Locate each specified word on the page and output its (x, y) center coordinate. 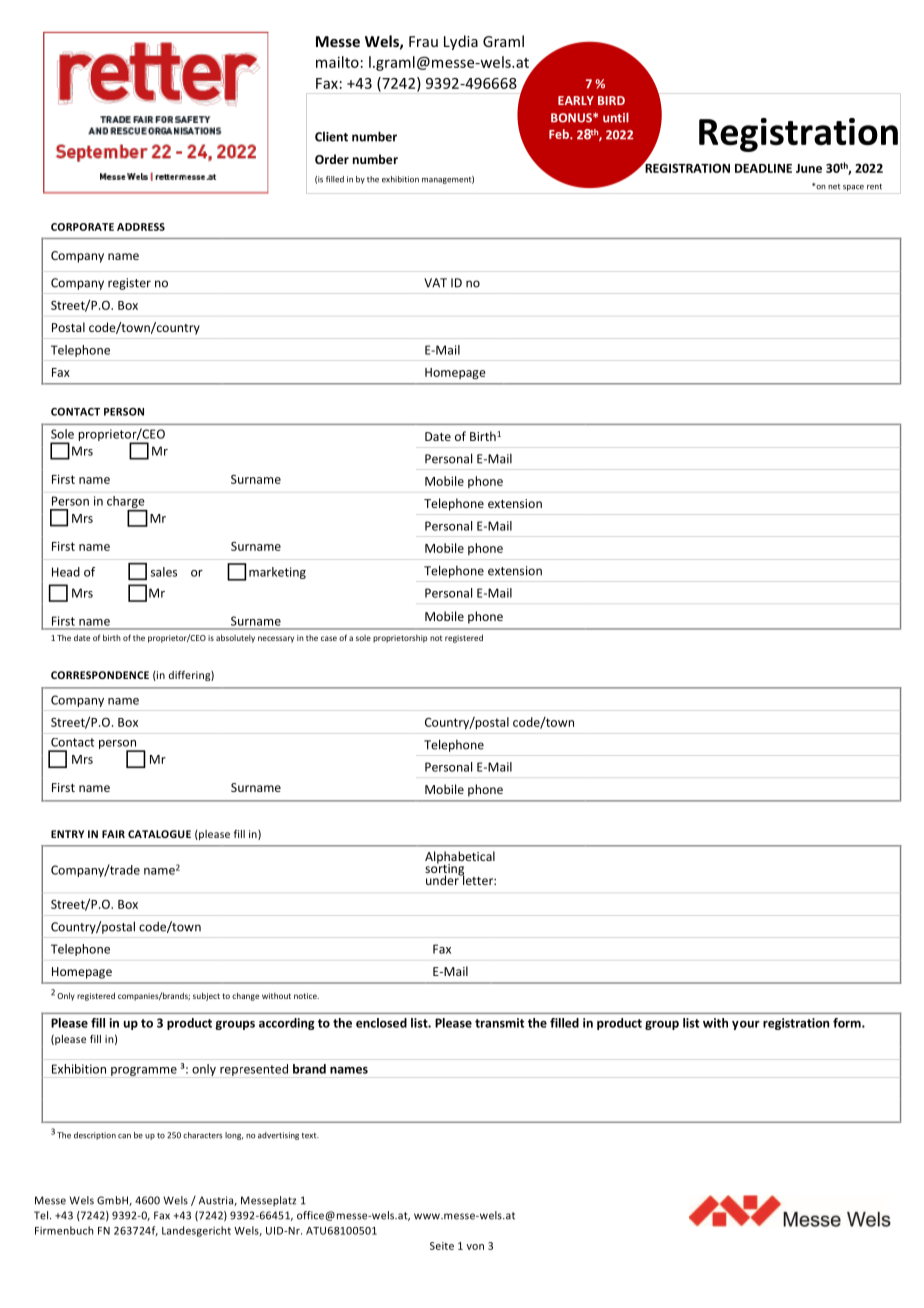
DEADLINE (763, 168)
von (475, 1247)
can (124, 1136)
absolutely (235, 638)
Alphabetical (460, 858)
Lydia (461, 42)
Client (331, 137)
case (329, 638)
